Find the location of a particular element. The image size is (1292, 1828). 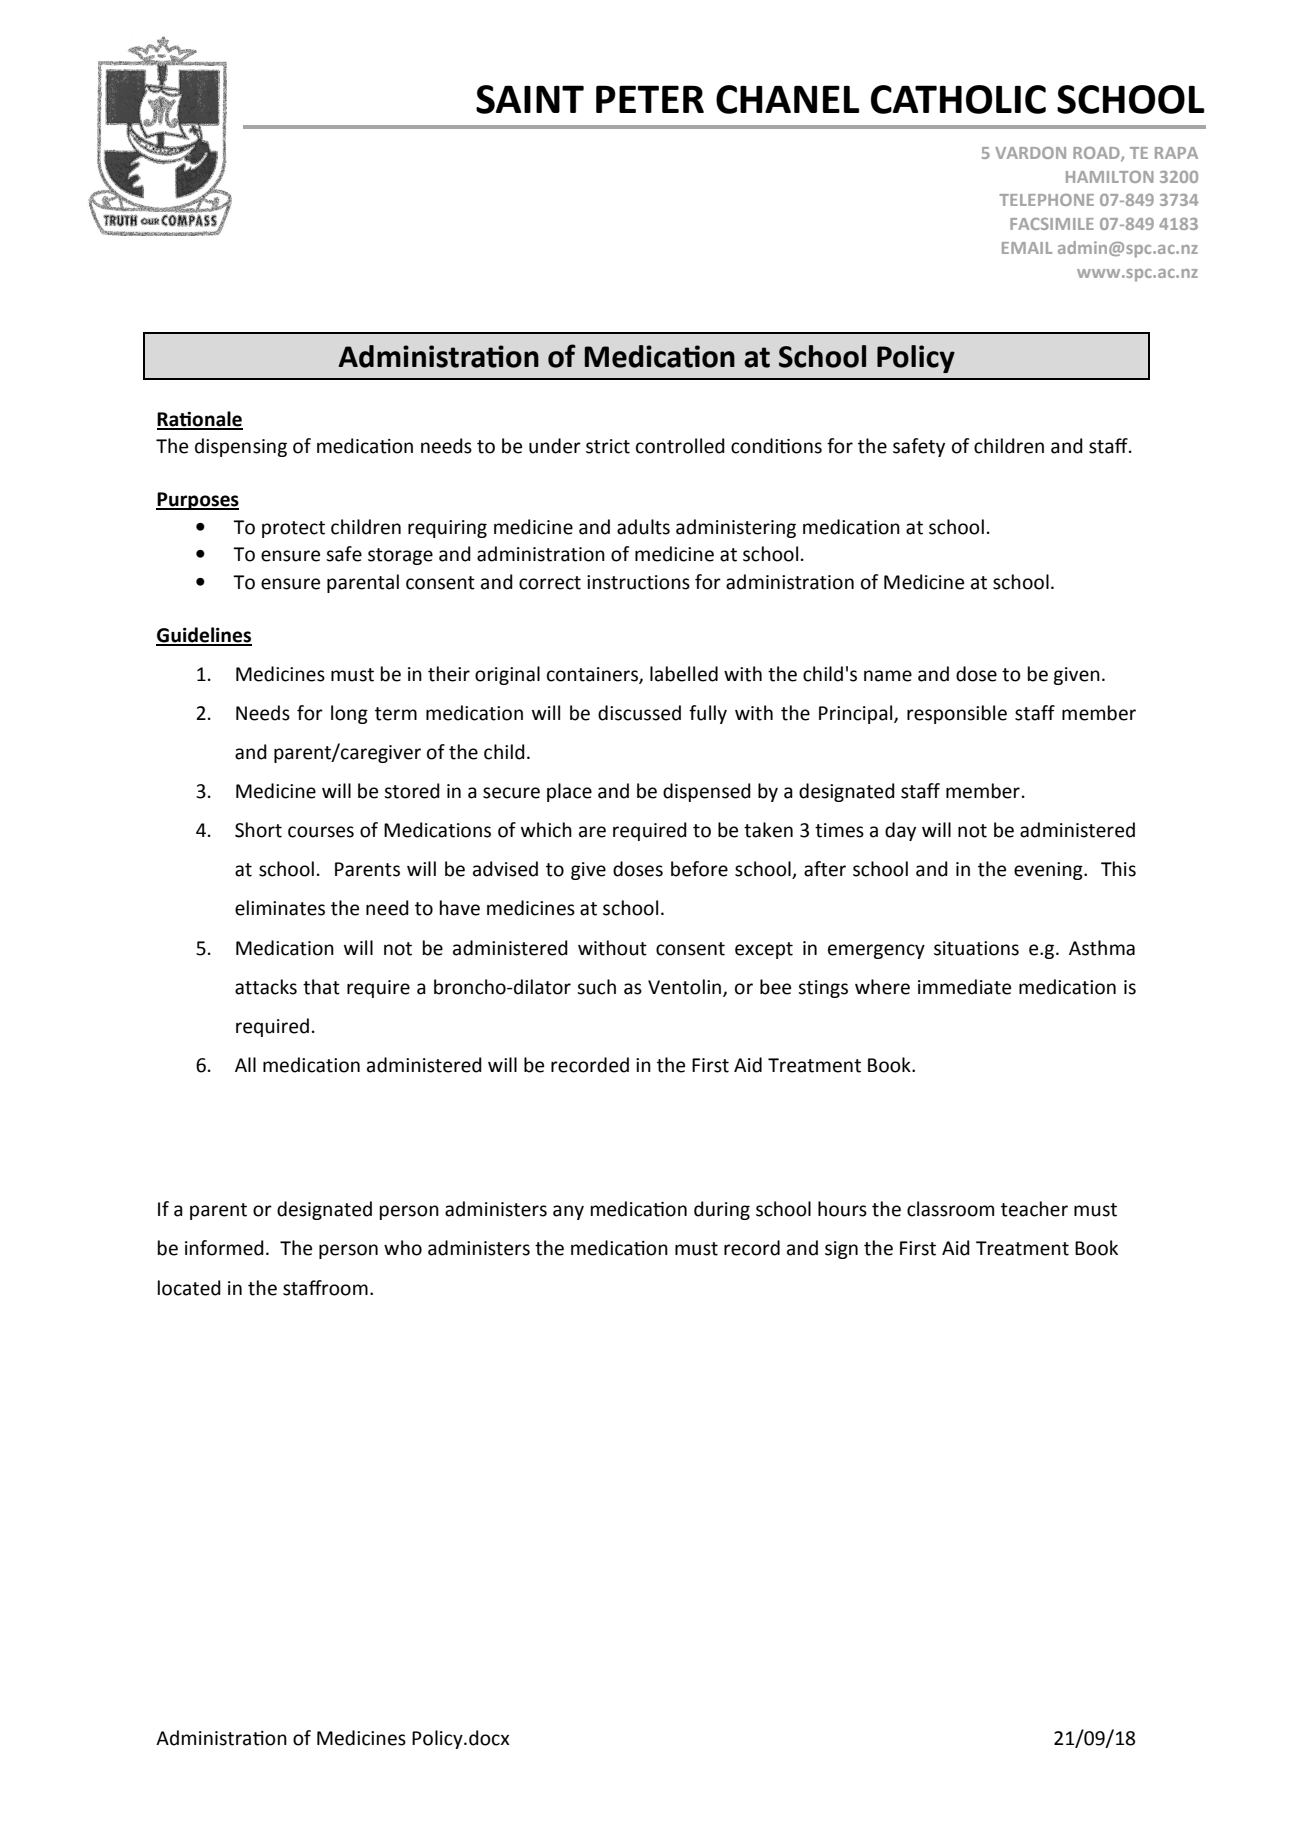

name is located at coordinates (888, 676).
